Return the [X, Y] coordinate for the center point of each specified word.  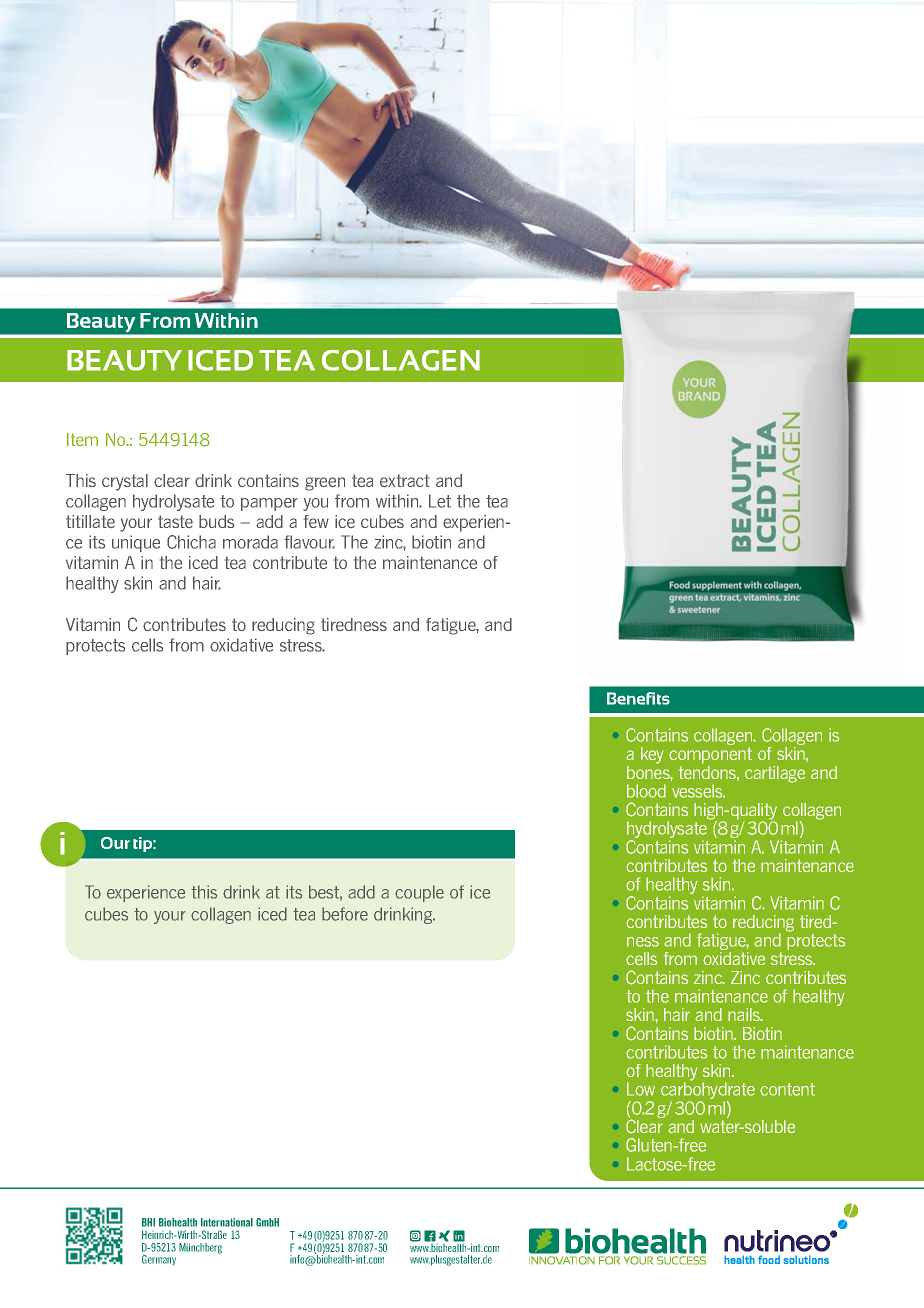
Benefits [638, 698]
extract [405, 480]
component [710, 755]
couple [419, 893]
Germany [159, 1260]
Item [82, 439]
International [227, 1222]
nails [745, 1014]
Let [440, 501]
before [345, 914]
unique [136, 543]
